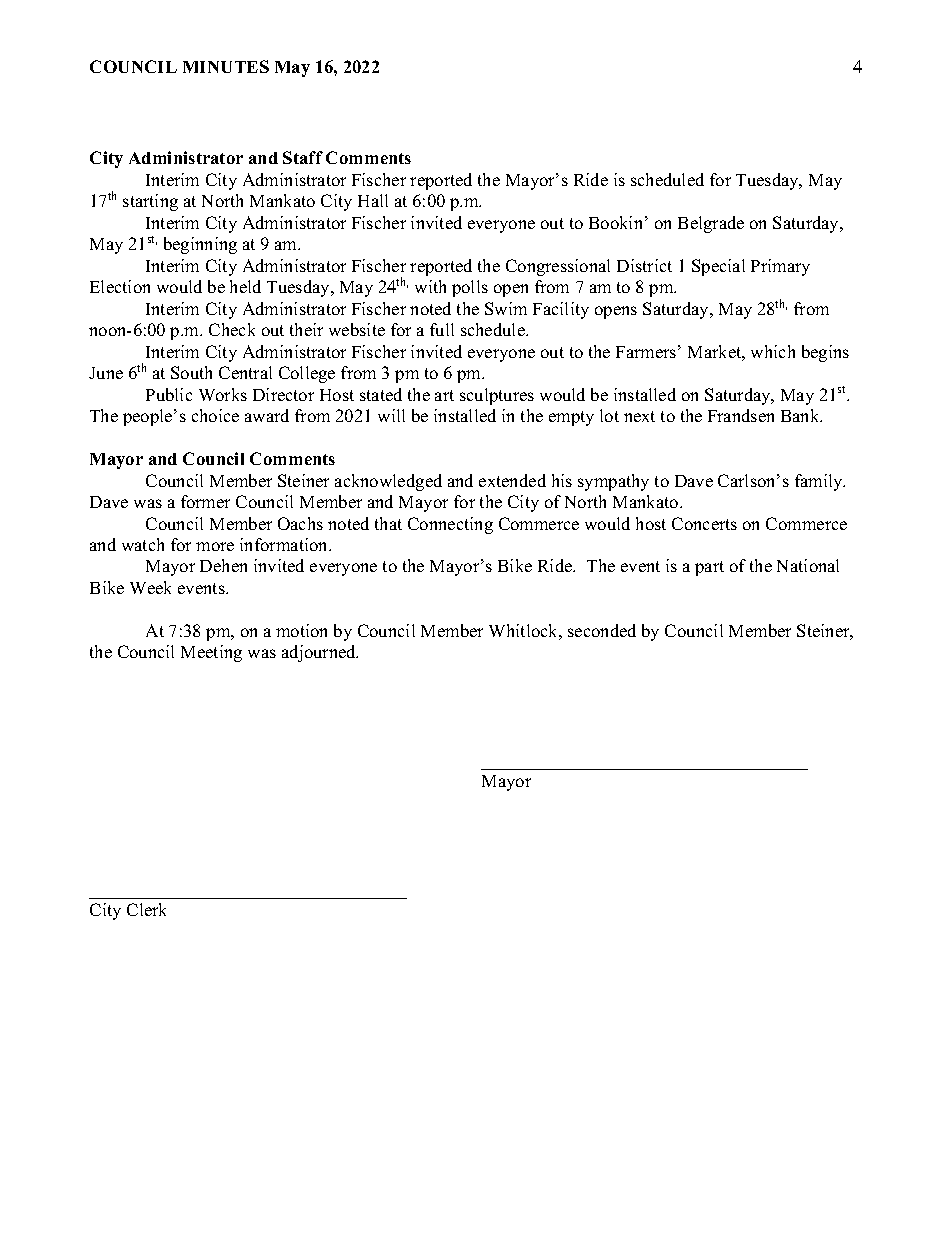 The width and height of the screenshot is (952, 1233). What do you see at coordinates (709, 568) in the screenshot?
I see `part` at bounding box center [709, 568].
